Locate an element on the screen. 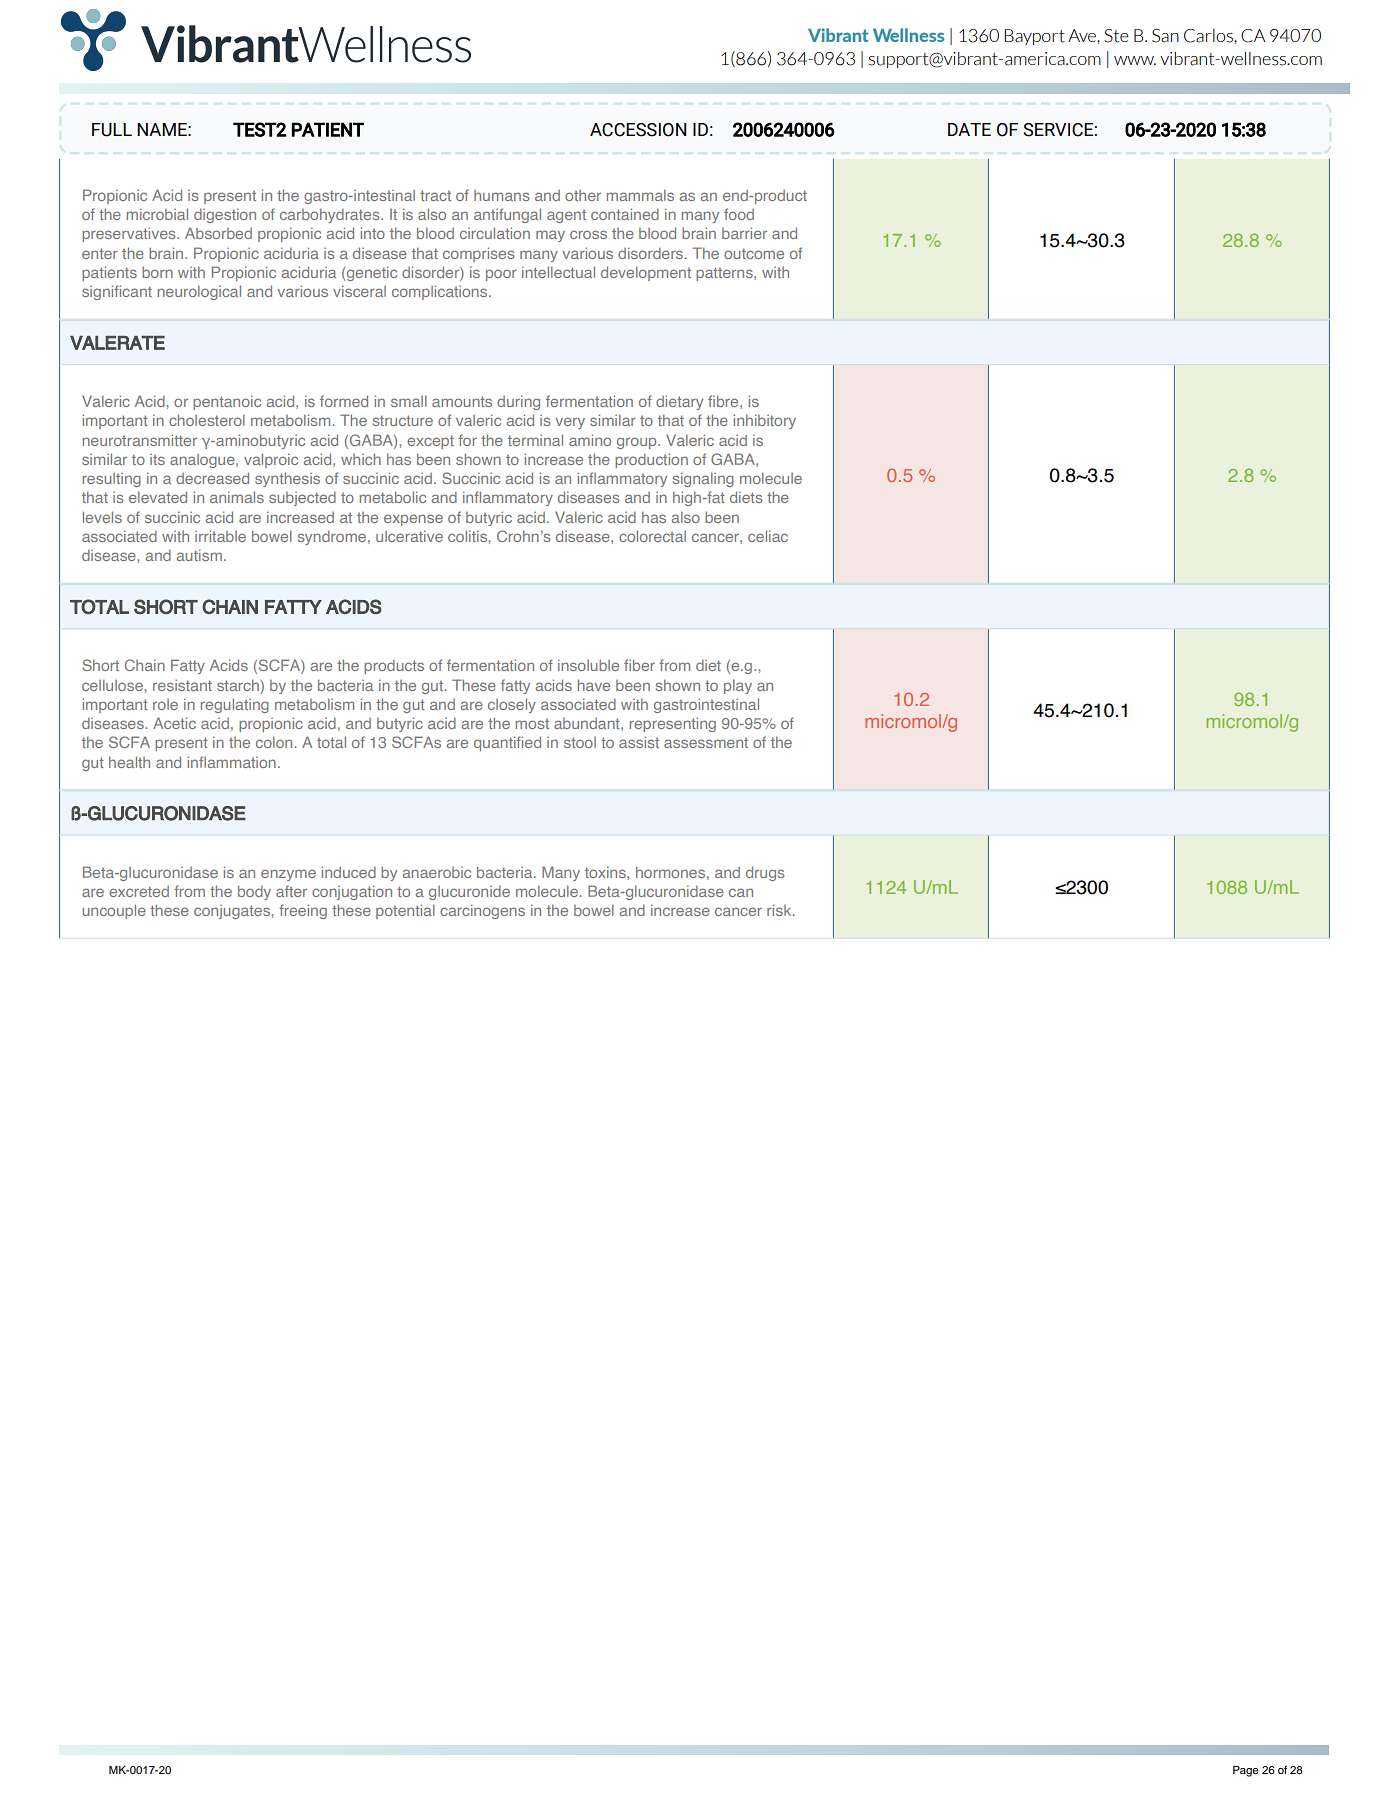 The width and height of the screenshot is (1389, 1797). starch is located at coordinates (239, 685).
